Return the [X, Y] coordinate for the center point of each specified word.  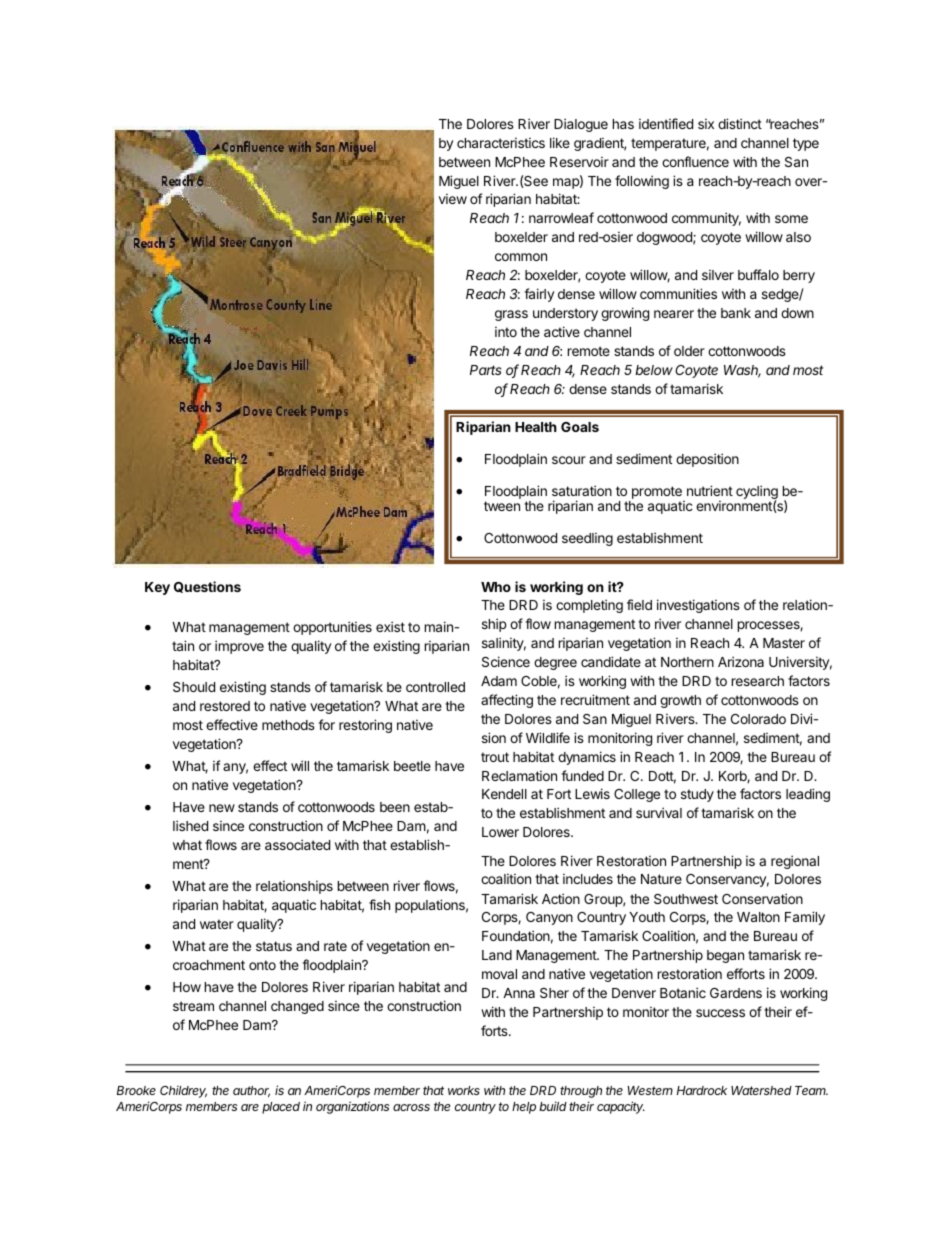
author [251, 1091]
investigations [698, 606]
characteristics [501, 143]
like [560, 142]
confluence [695, 161]
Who [496, 587]
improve [239, 647]
